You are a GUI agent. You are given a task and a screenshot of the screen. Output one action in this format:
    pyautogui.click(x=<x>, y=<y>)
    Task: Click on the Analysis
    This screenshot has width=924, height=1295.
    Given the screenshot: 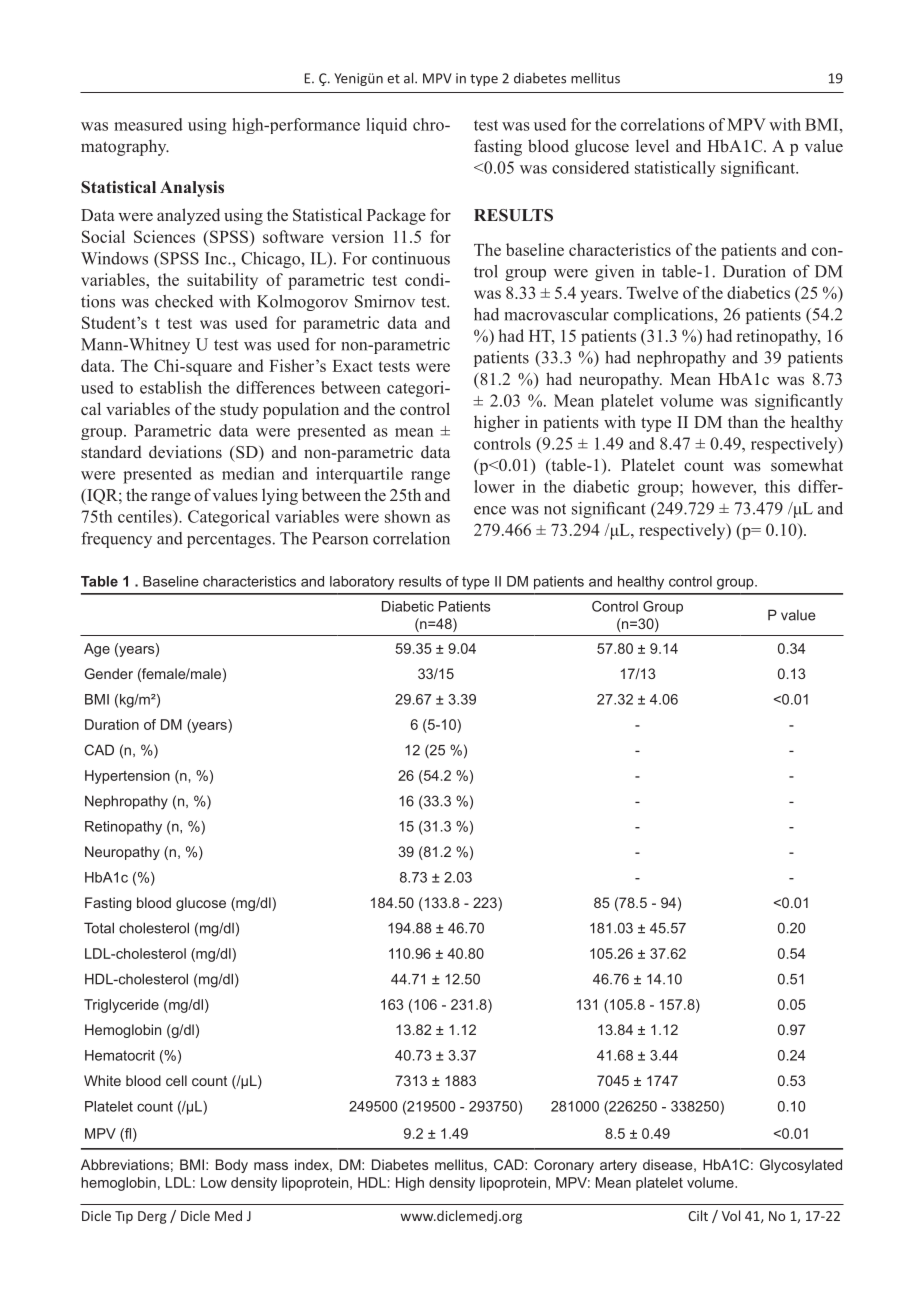 What is the action you would take?
    pyautogui.click(x=192, y=189)
